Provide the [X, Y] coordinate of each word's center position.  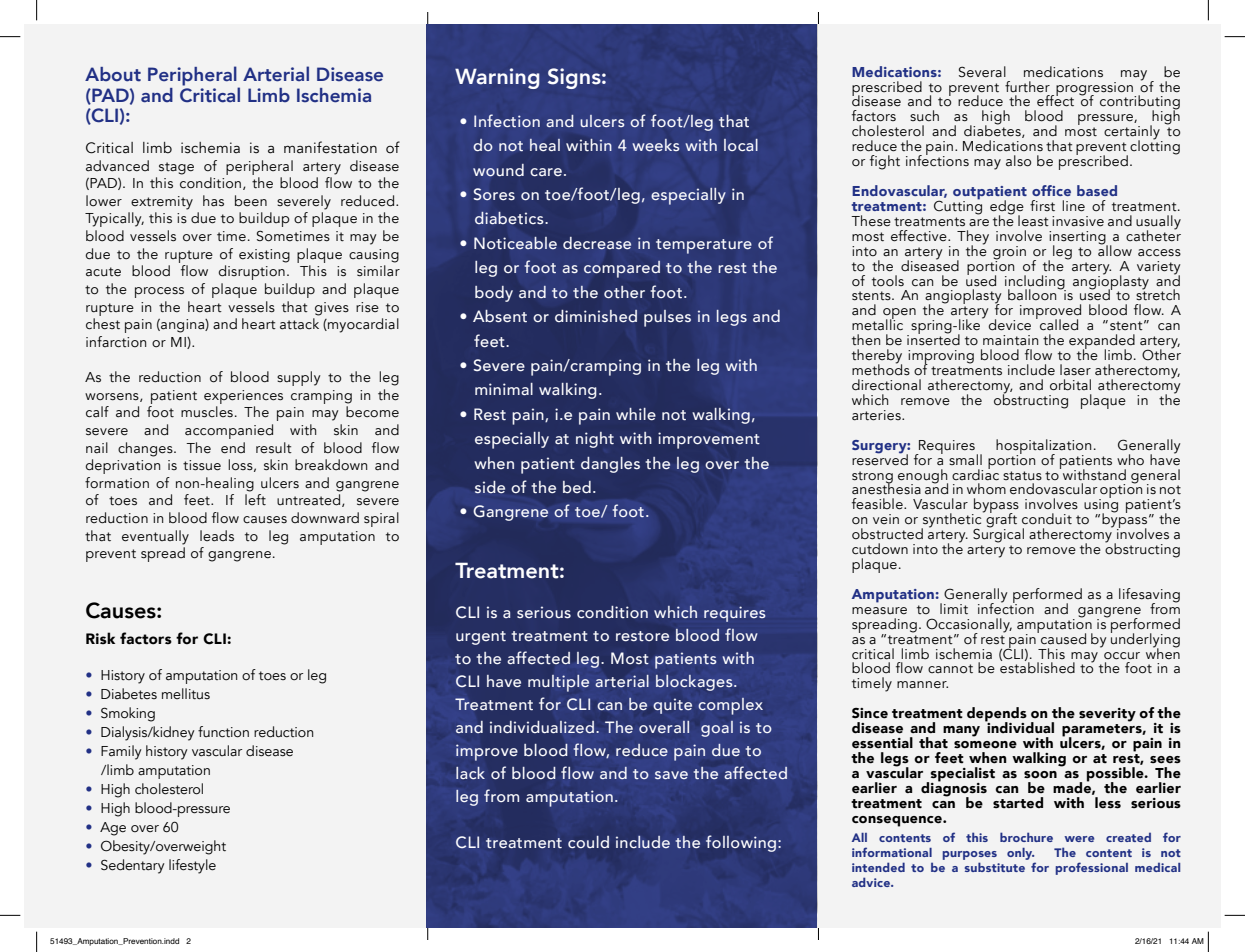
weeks [655, 145]
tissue [202, 465]
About [113, 74]
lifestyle [192, 866]
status [1022, 476]
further [1027, 87]
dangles [610, 465]
